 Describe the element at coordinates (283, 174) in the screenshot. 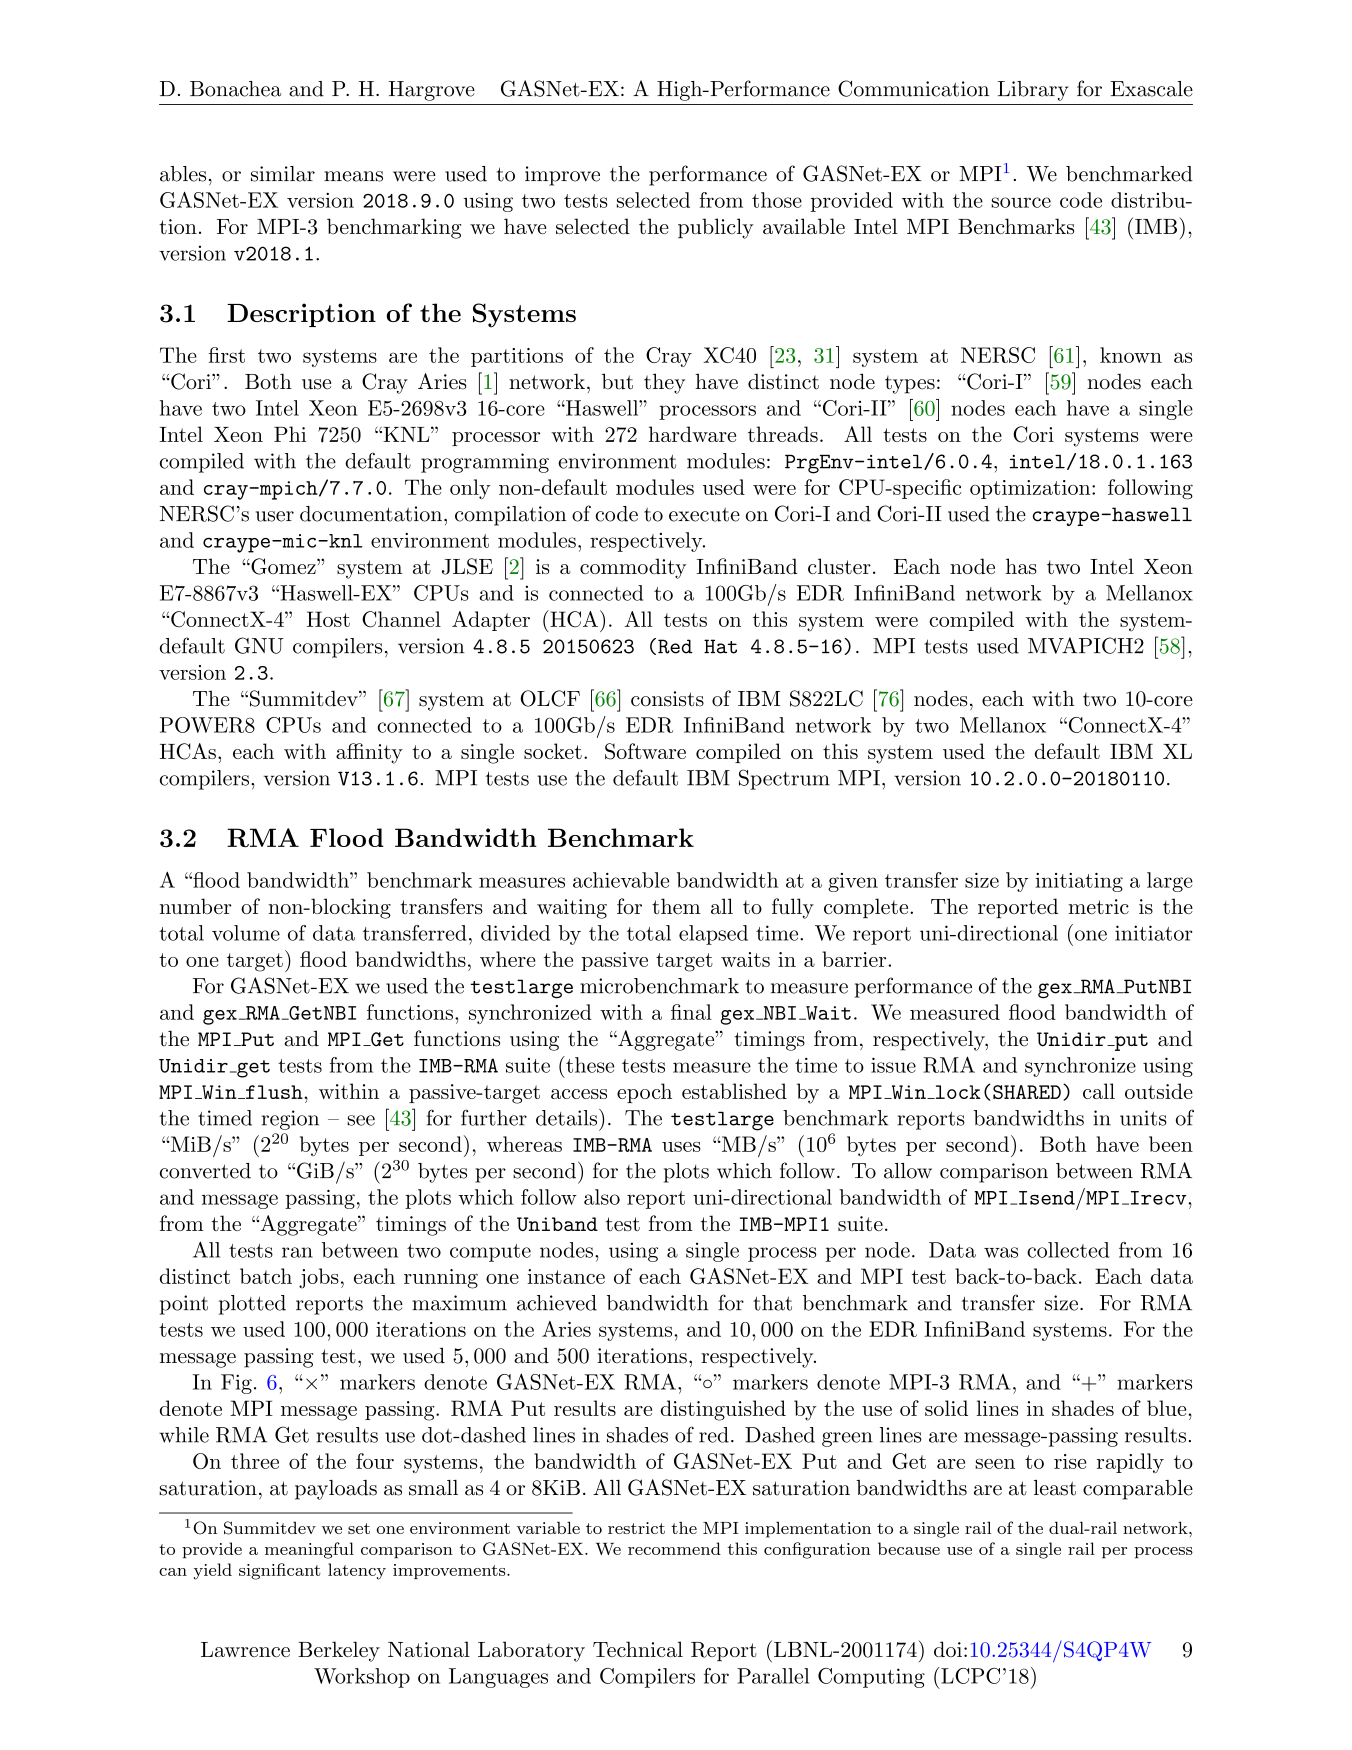

I see `similar` at that location.
